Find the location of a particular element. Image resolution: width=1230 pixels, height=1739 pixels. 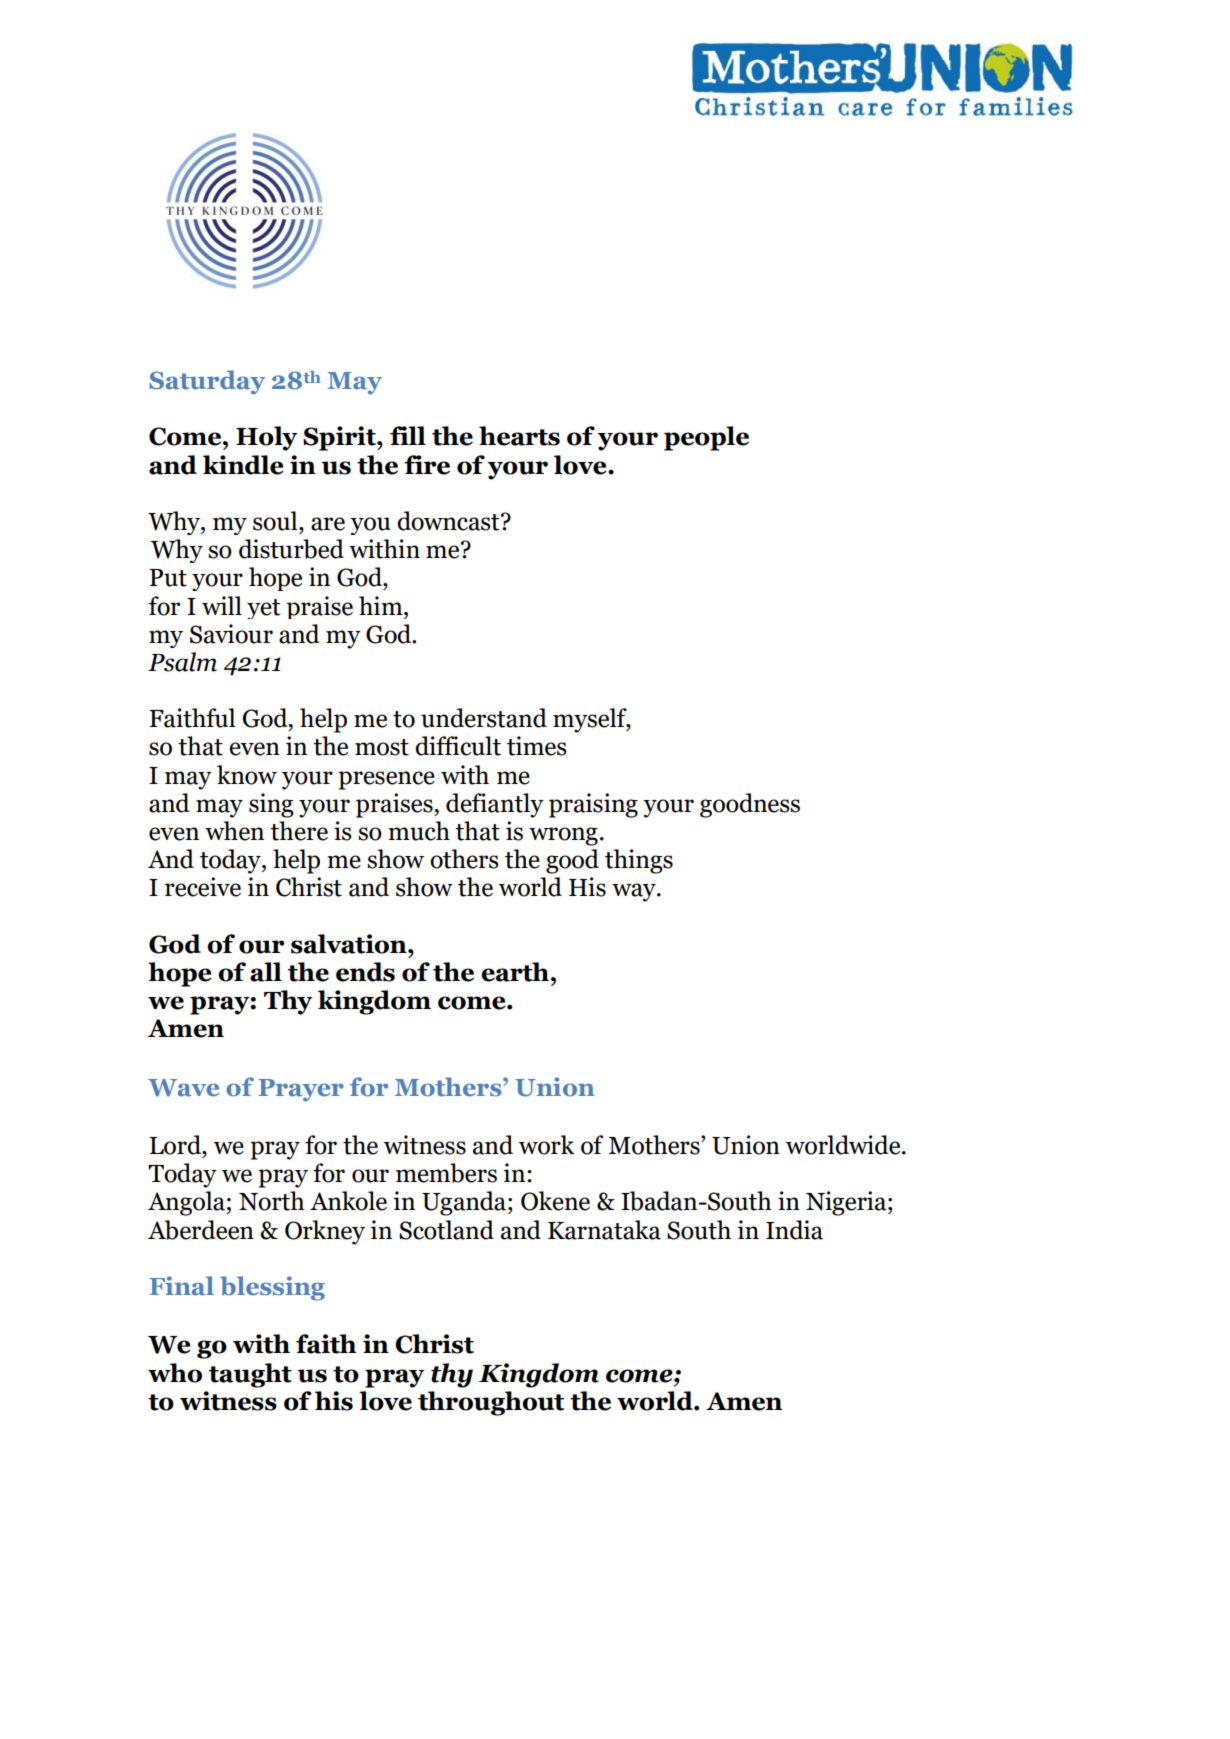

Saviour is located at coordinates (231, 634).
